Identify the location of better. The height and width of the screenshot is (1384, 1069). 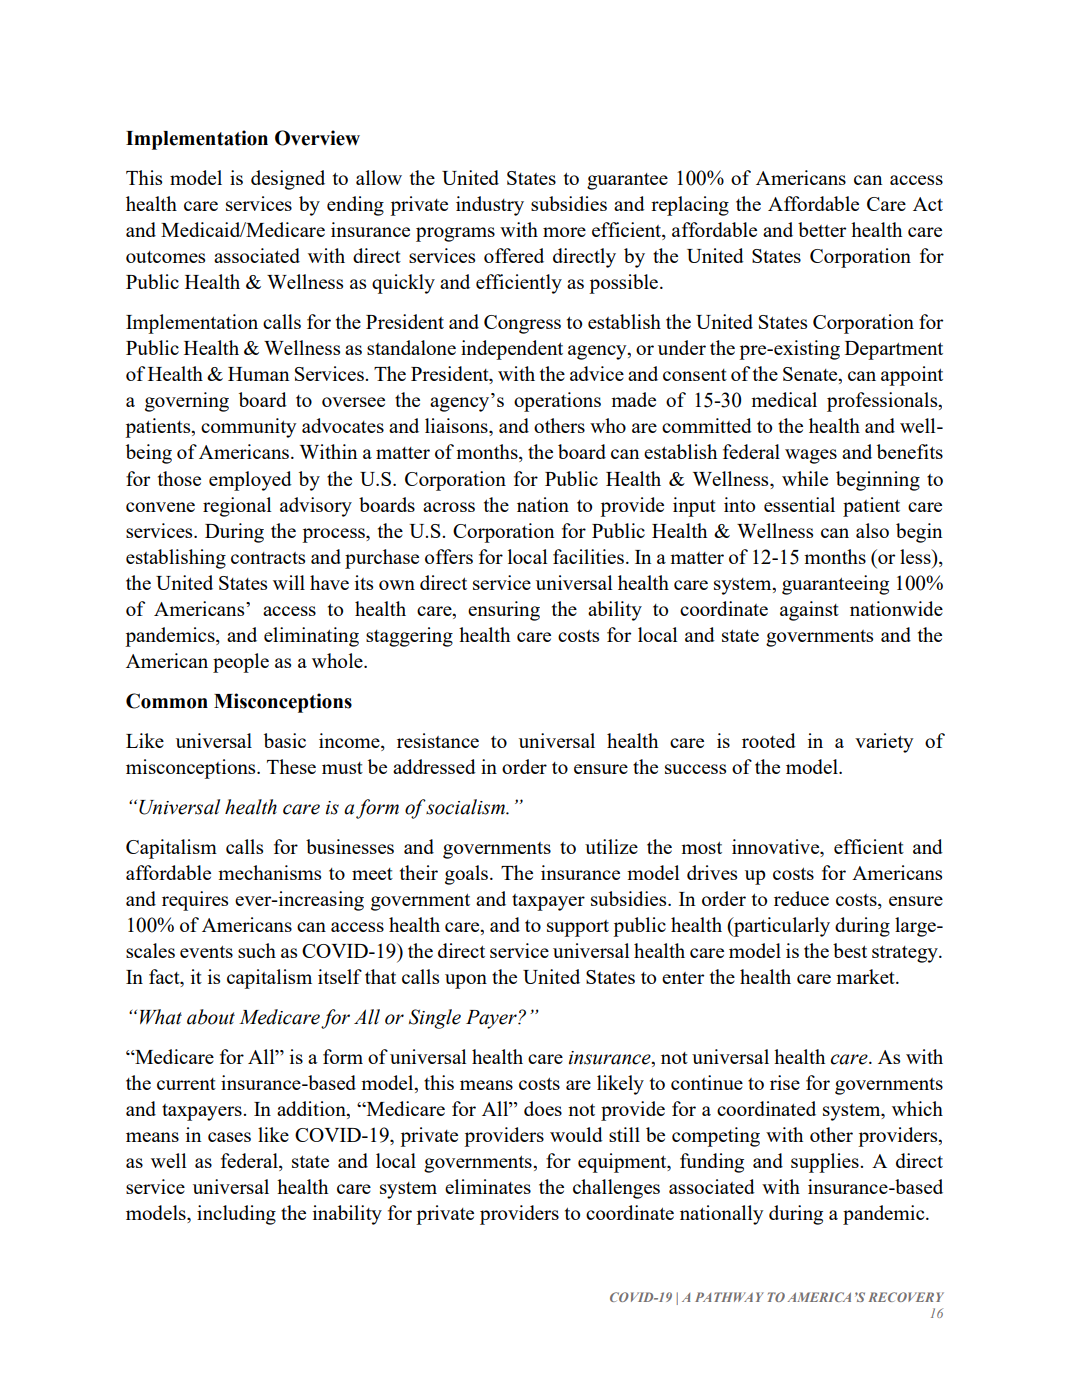
(822, 229).
